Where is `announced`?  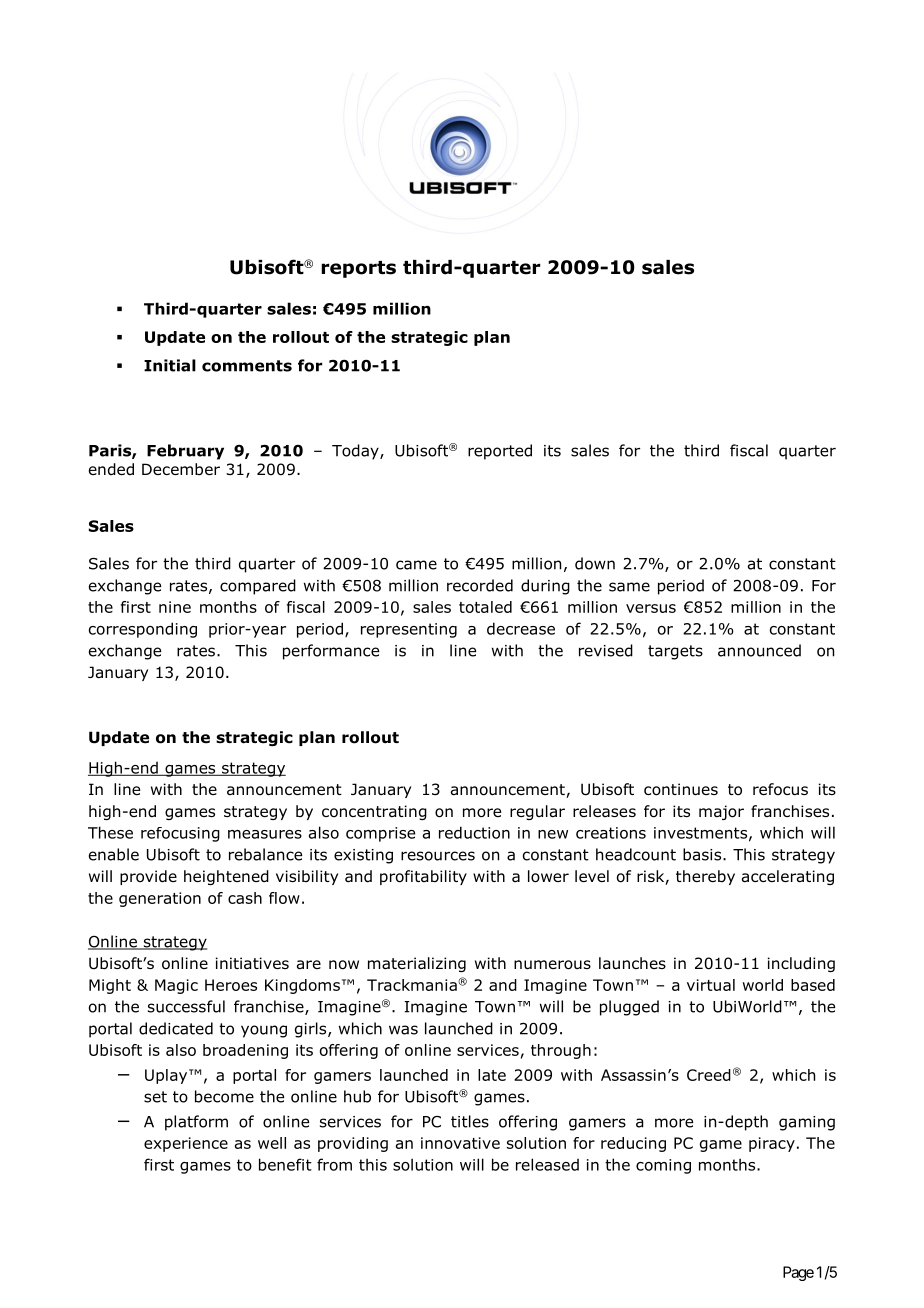 announced is located at coordinates (759, 650).
